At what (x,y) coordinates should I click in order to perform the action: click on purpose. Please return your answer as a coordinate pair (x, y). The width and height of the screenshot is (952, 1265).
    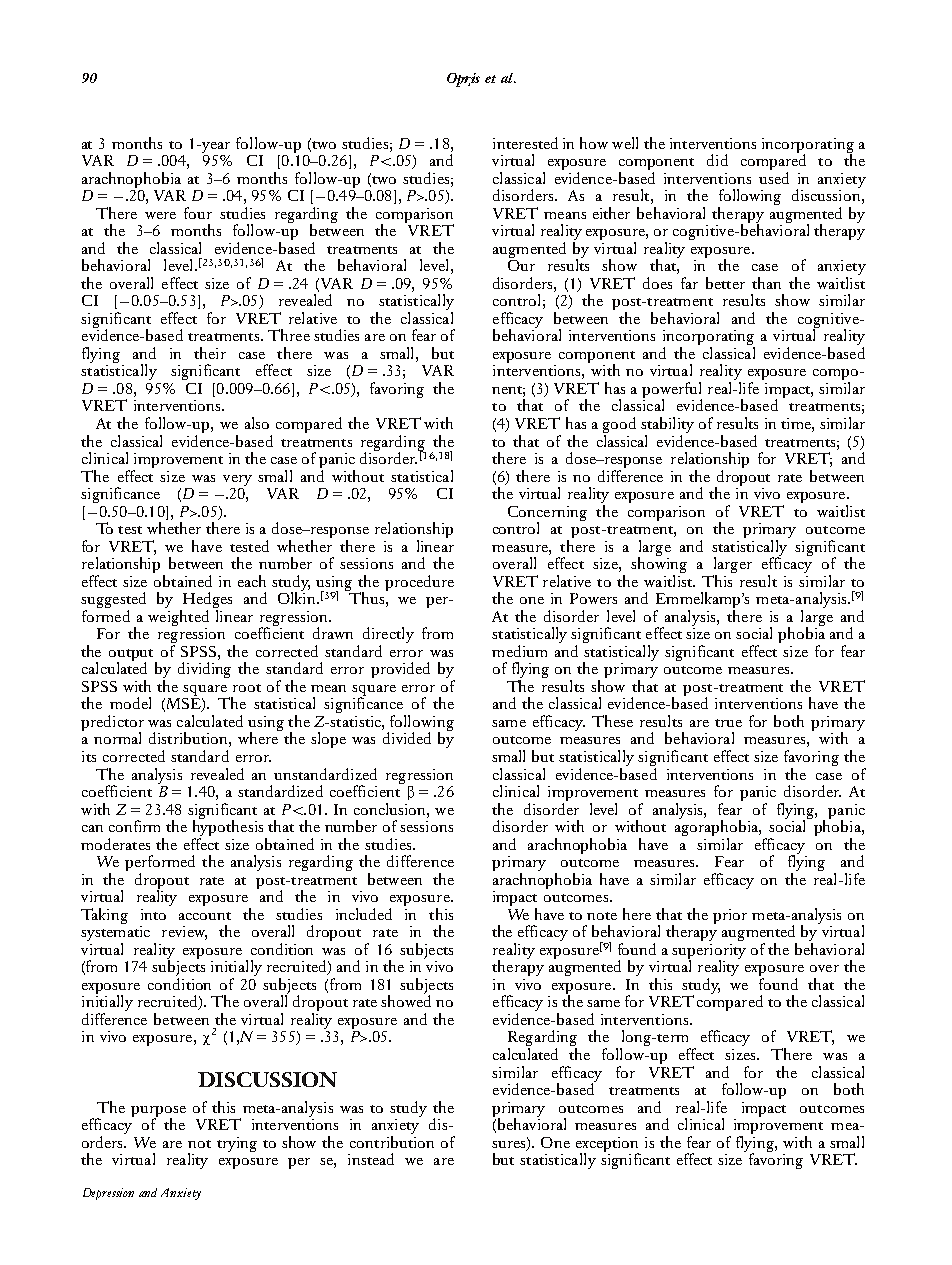
    Looking at the image, I should click on (158, 1112).
